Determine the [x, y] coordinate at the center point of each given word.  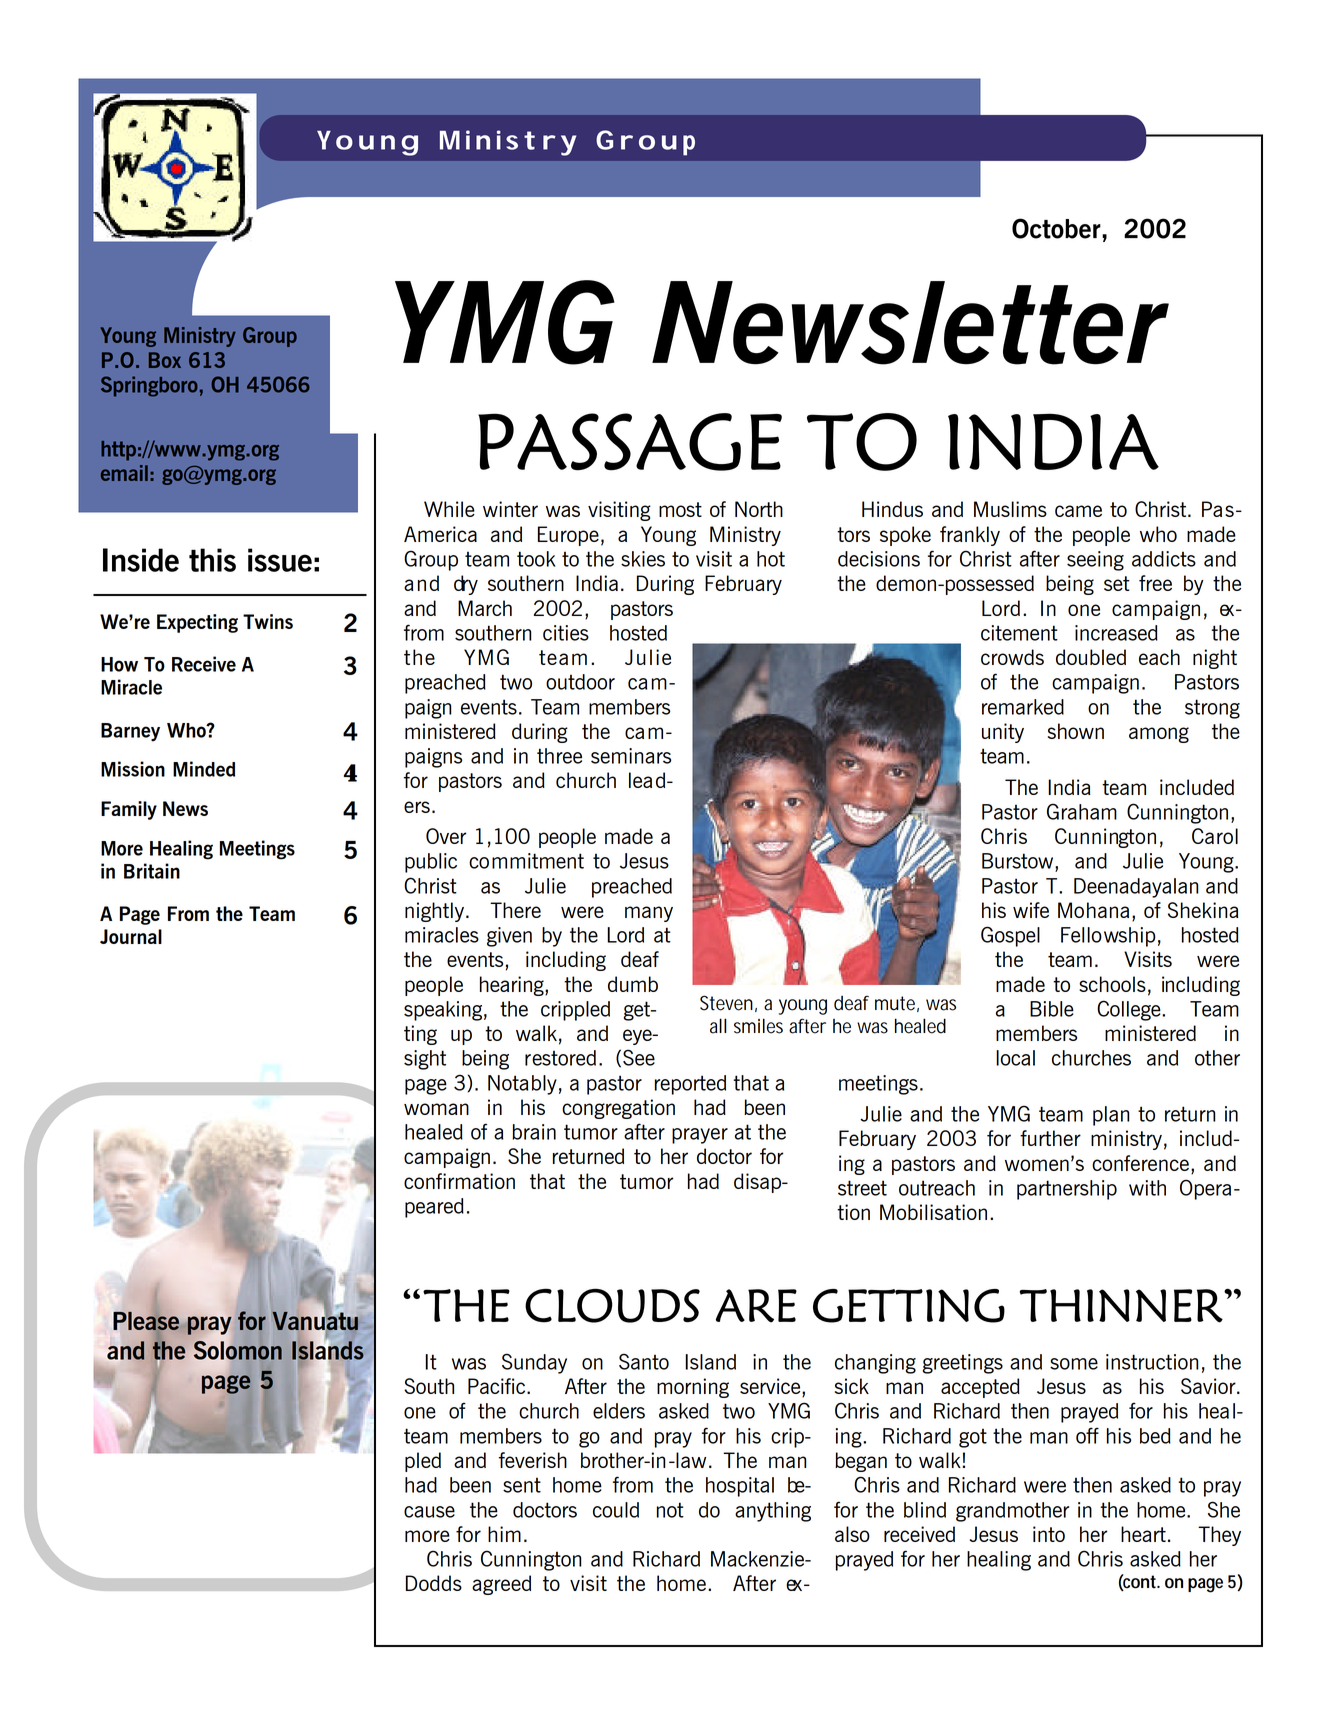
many [649, 914]
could [616, 1510]
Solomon [238, 1350]
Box [165, 360]
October [1057, 228]
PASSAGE [630, 442]
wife [1031, 910]
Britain [152, 871]
